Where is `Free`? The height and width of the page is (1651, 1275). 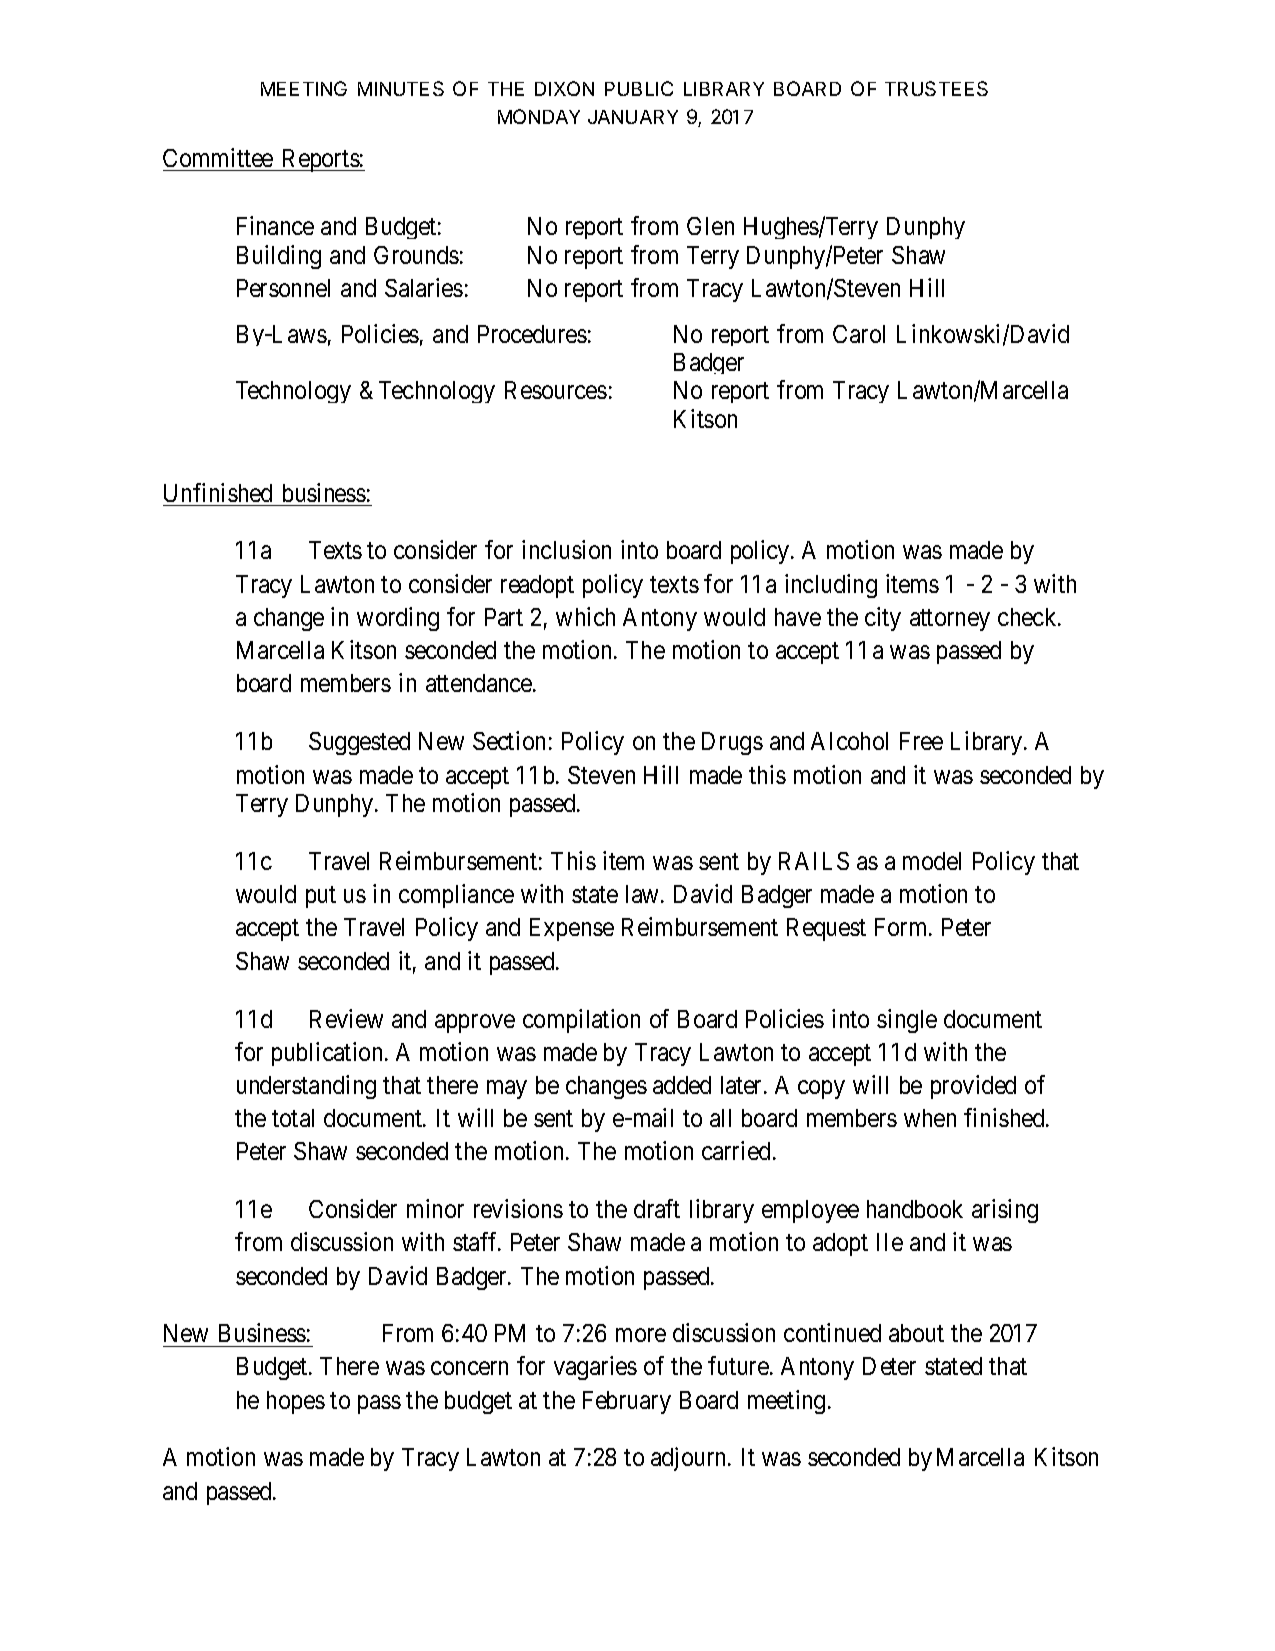
Free is located at coordinates (921, 741).
